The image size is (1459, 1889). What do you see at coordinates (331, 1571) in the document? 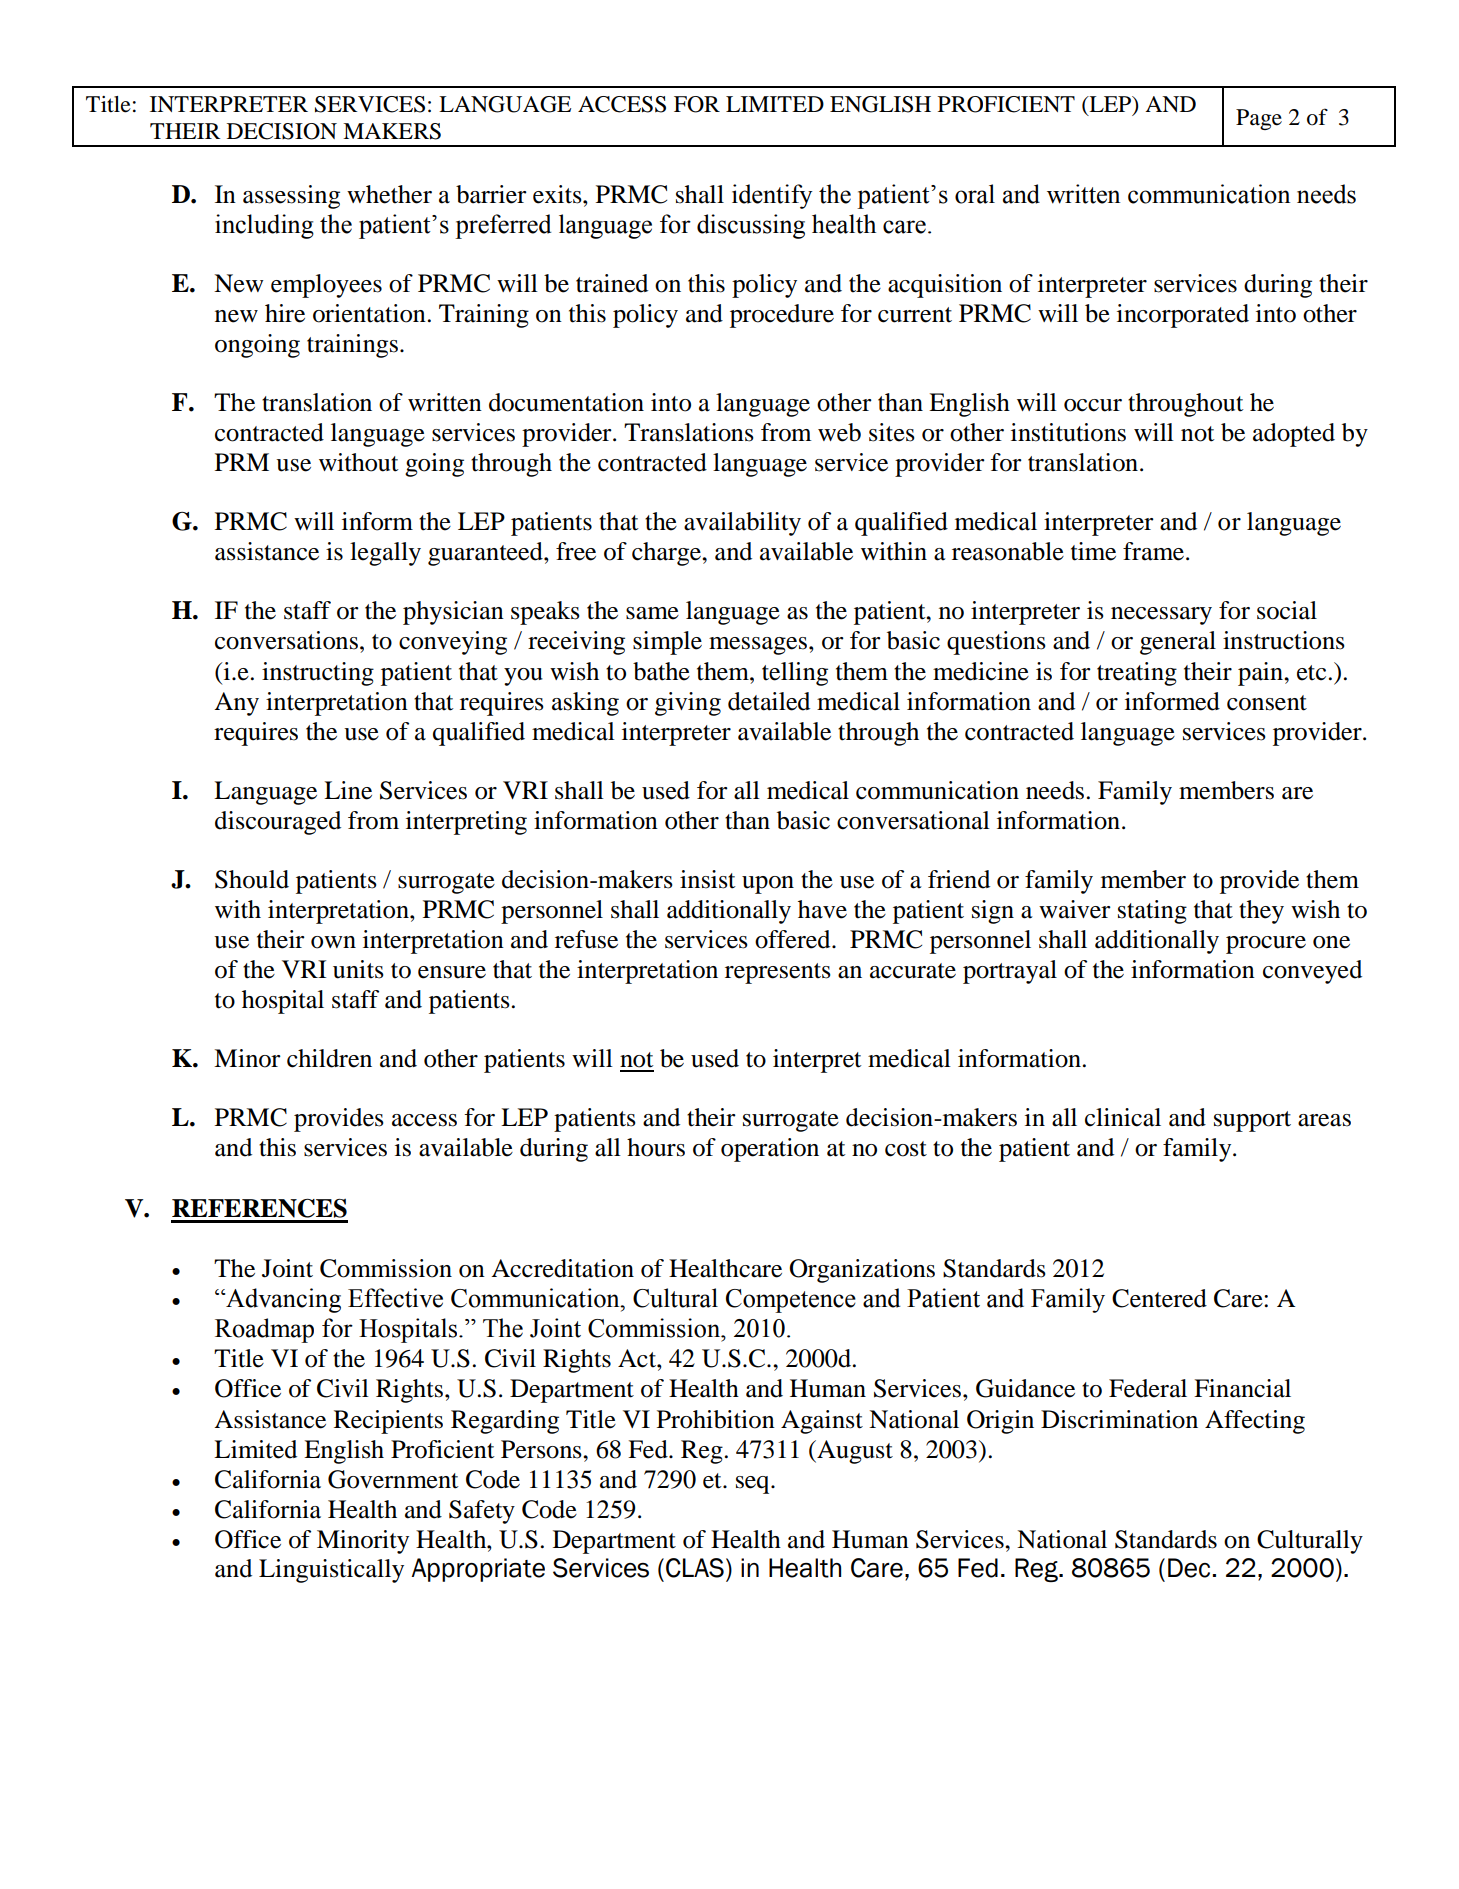
I see `Linguistically` at bounding box center [331, 1571].
